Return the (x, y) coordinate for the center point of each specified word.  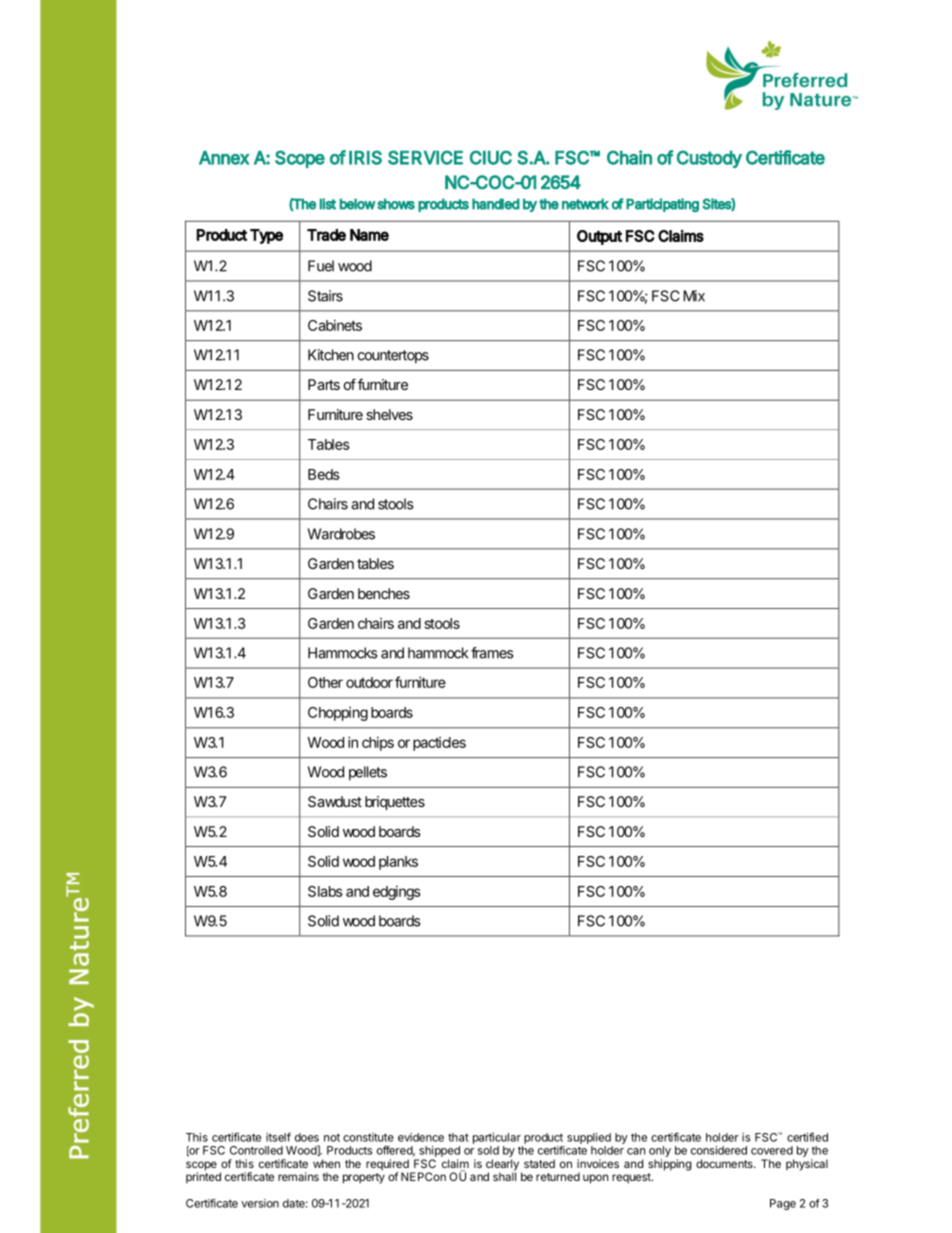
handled (496, 204)
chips (378, 744)
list (328, 204)
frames (492, 653)
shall (504, 1175)
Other (325, 682)
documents (725, 1163)
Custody (709, 159)
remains (298, 1176)
